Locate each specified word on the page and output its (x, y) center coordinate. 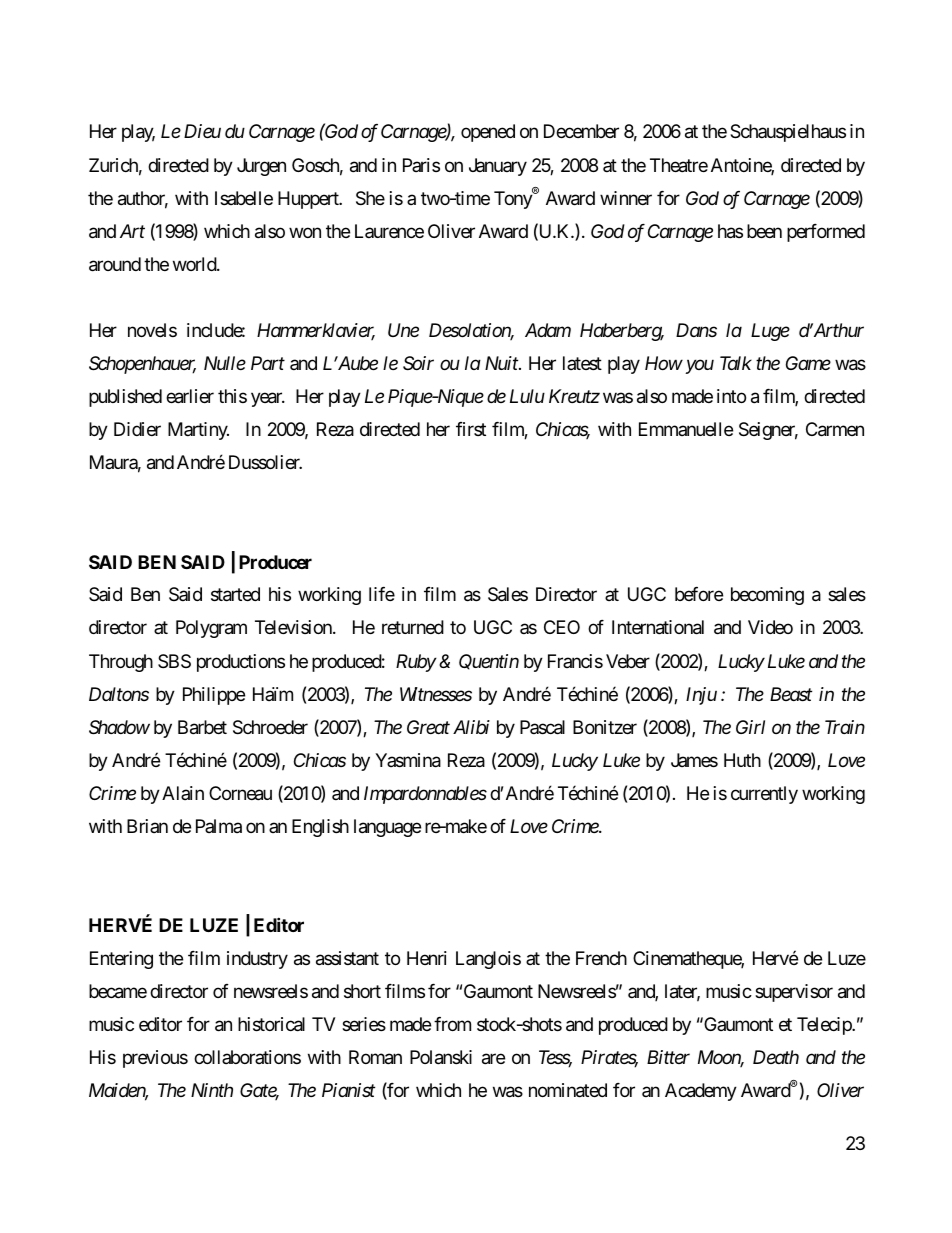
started (235, 594)
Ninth (212, 1090)
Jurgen (261, 167)
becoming (767, 596)
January (498, 167)
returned (413, 627)
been (764, 231)
